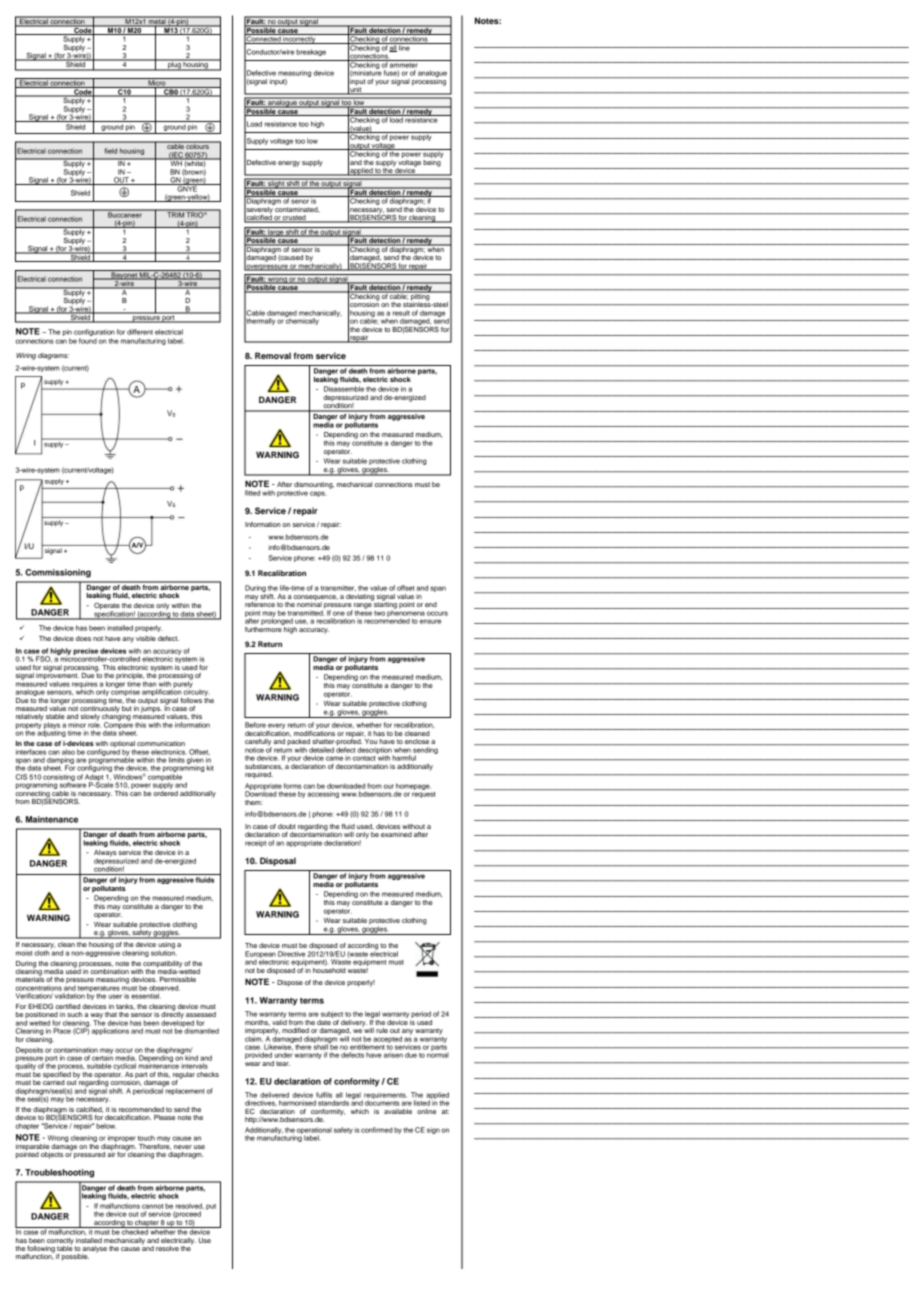  What do you see at coordinates (59, 1173) in the screenshot?
I see `Troubleshooting` at bounding box center [59, 1173].
